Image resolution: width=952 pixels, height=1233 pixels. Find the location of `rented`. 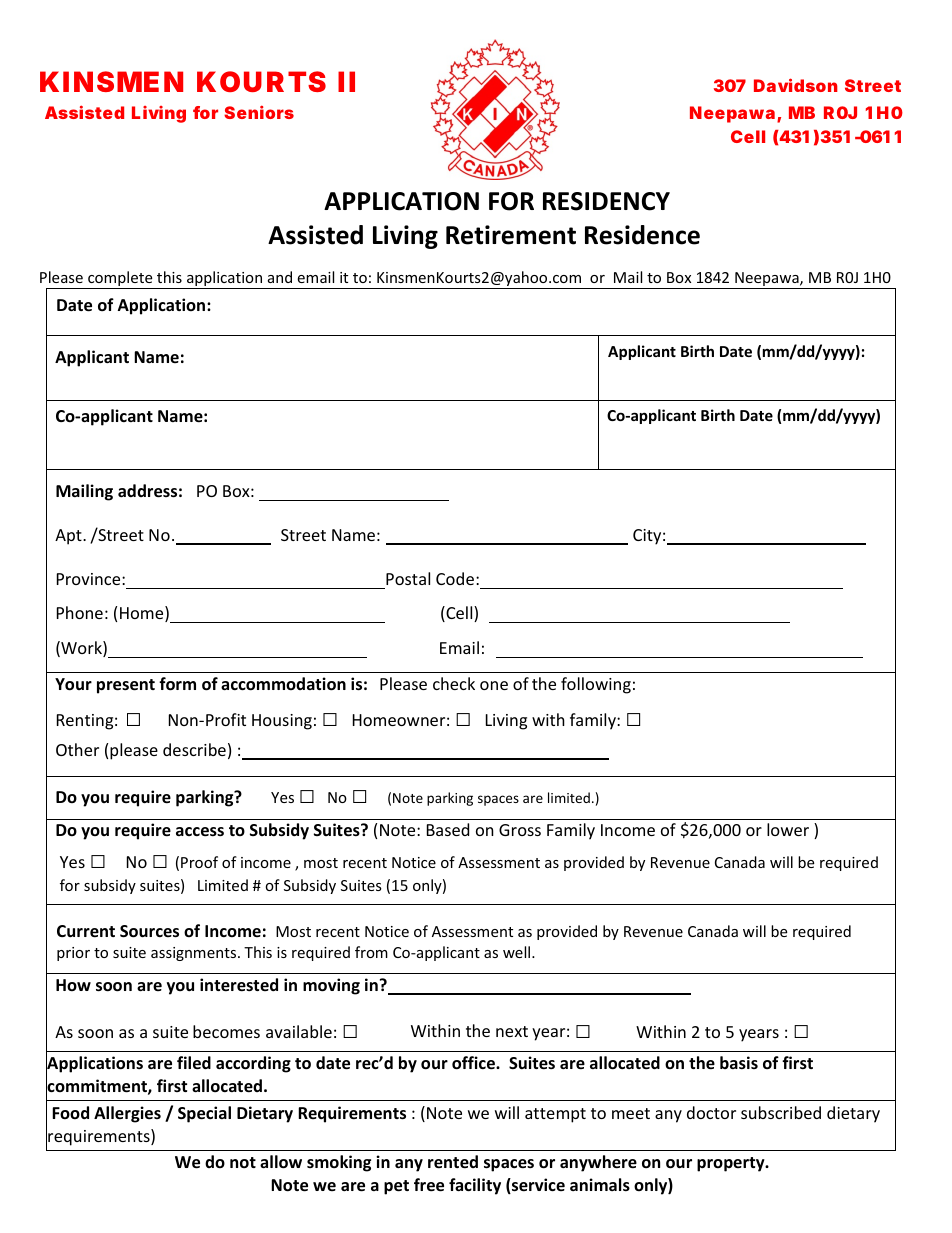

rented is located at coordinates (453, 1162).
